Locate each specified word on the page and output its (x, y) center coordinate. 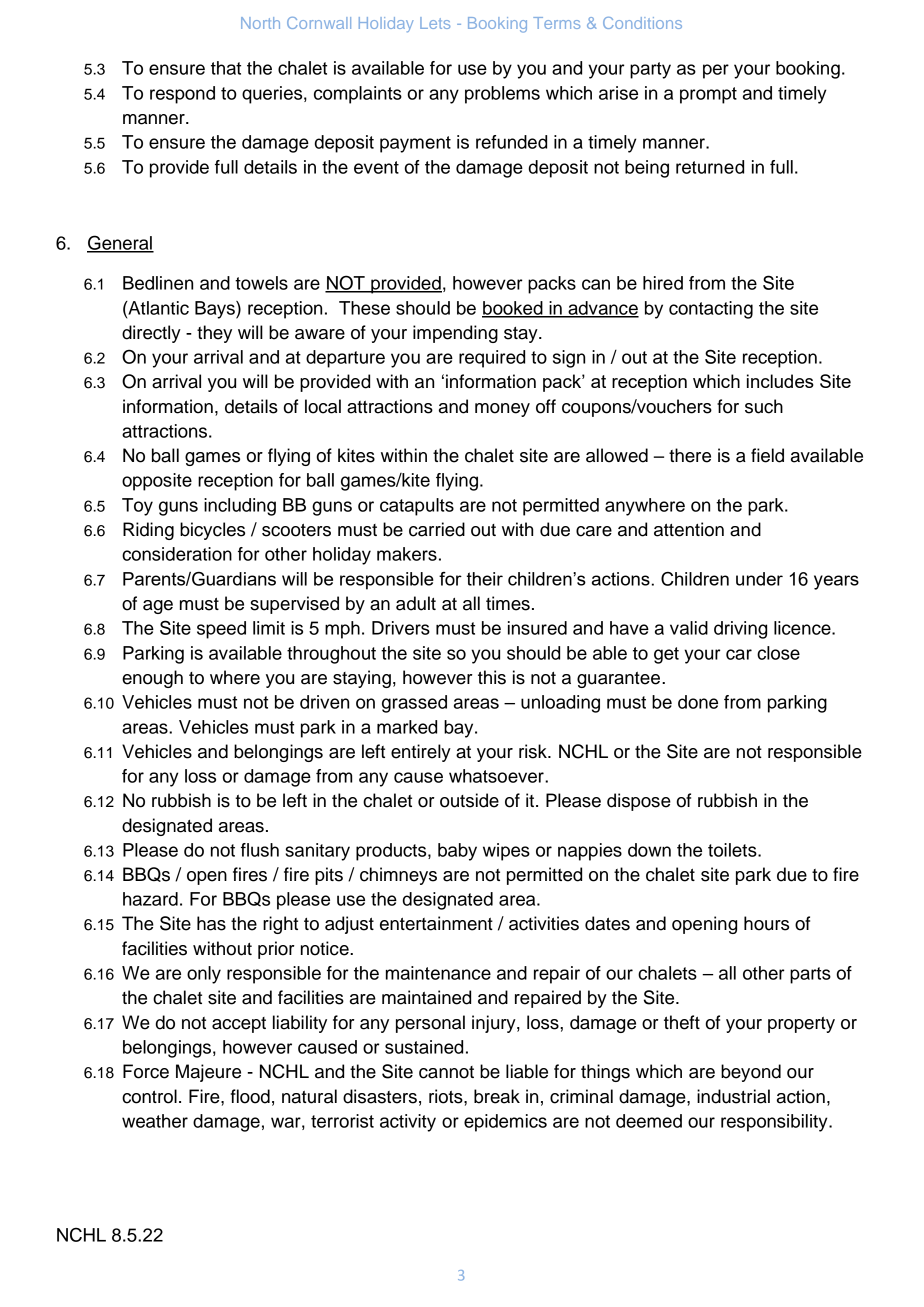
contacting (711, 310)
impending (455, 334)
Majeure (208, 1073)
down (649, 850)
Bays (216, 310)
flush (260, 850)
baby (457, 852)
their (485, 579)
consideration (177, 554)
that (226, 68)
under (759, 579)
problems (502, 95)
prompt (708, 95)
